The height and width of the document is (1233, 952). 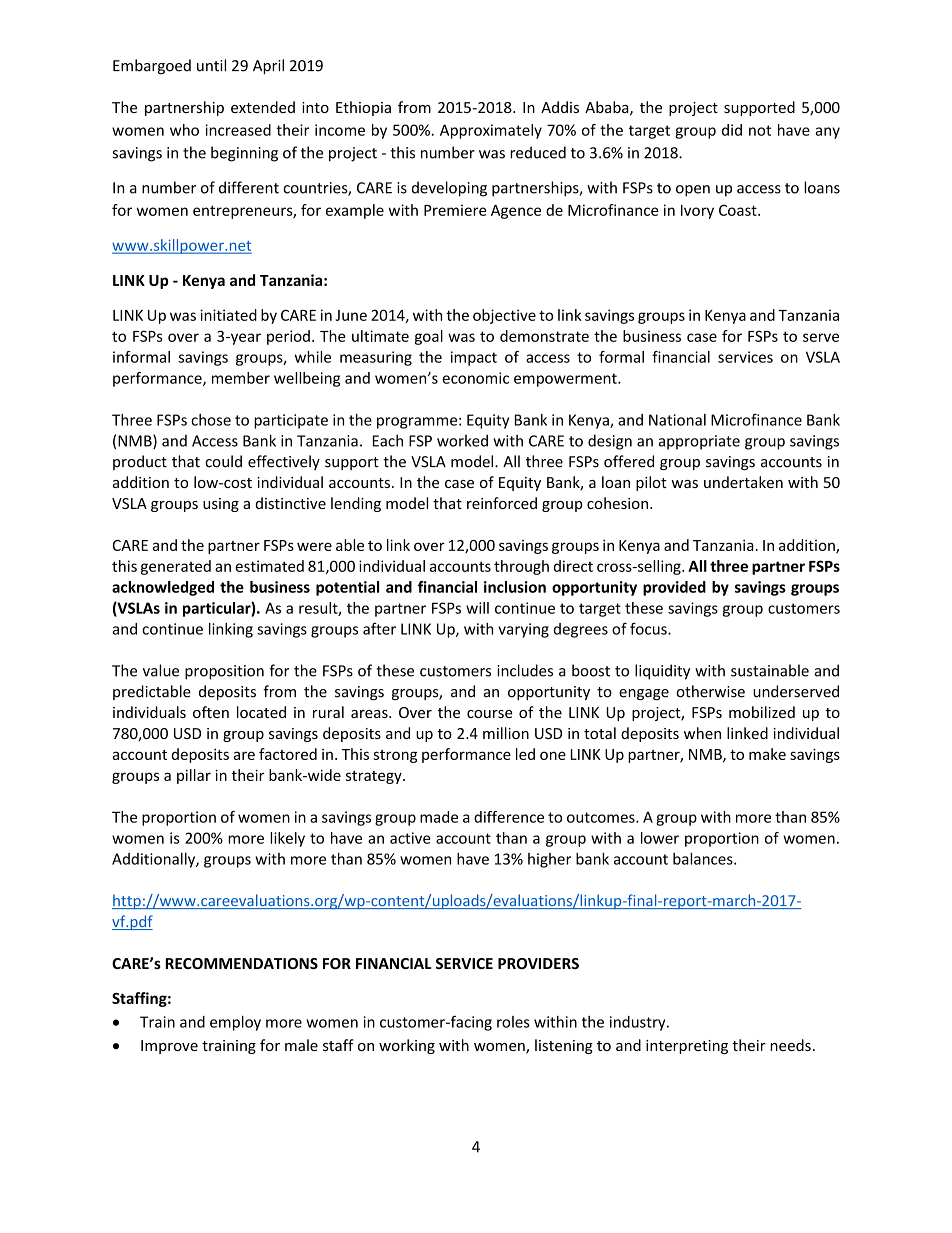 I want to click on roles, so click(x=513, y=1022).
